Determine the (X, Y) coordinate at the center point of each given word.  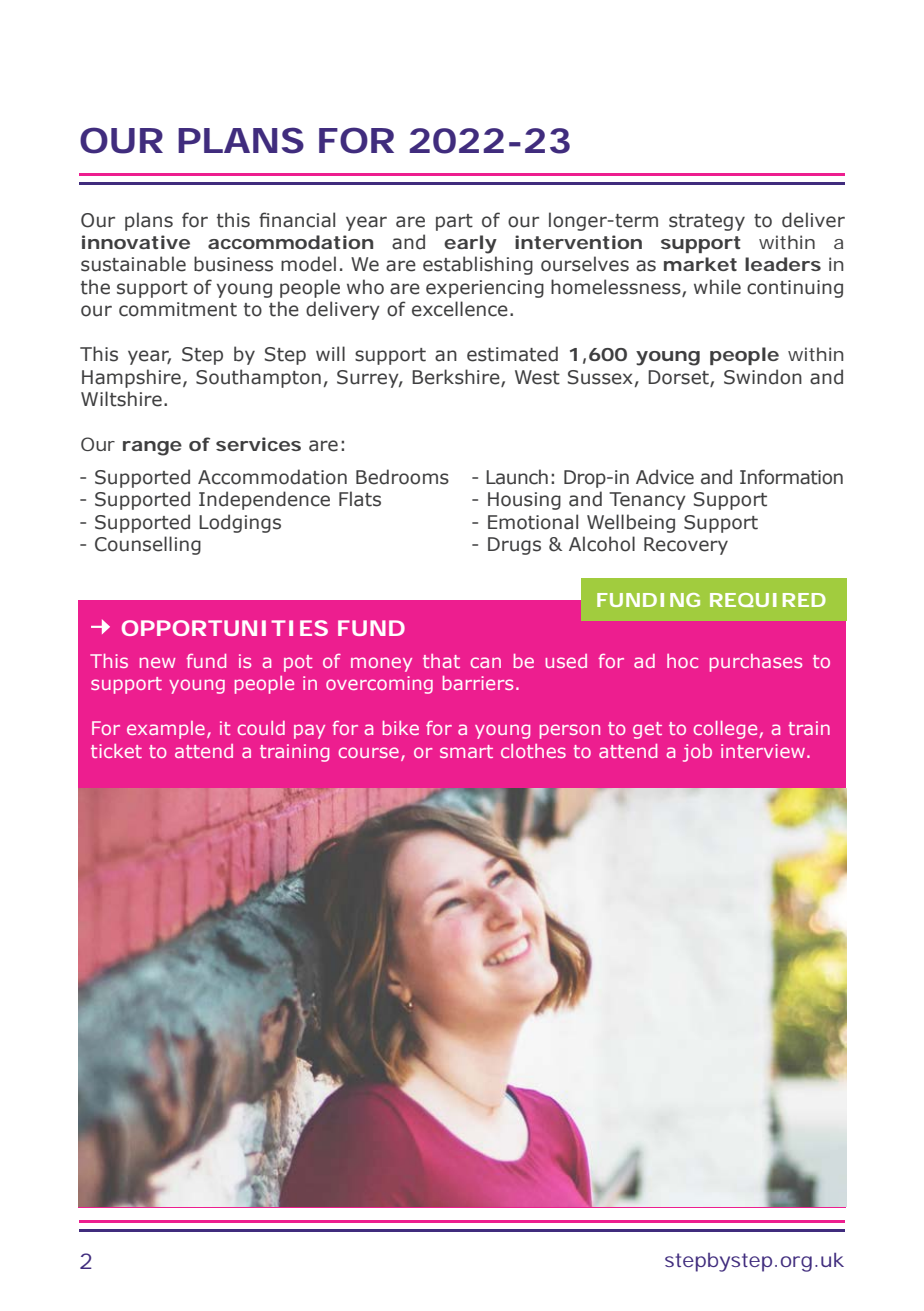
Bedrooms (402, 477)
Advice (665, 477)
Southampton (258, 378)
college (727, 730)
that (441, 661)
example (166, 730)
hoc (682, 661)
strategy (707, 222)
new (157, 662)
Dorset (679, 378)
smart (466, 751)
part (454, 222)
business (233, 264)
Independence (264, 500)
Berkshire (457, 378)
